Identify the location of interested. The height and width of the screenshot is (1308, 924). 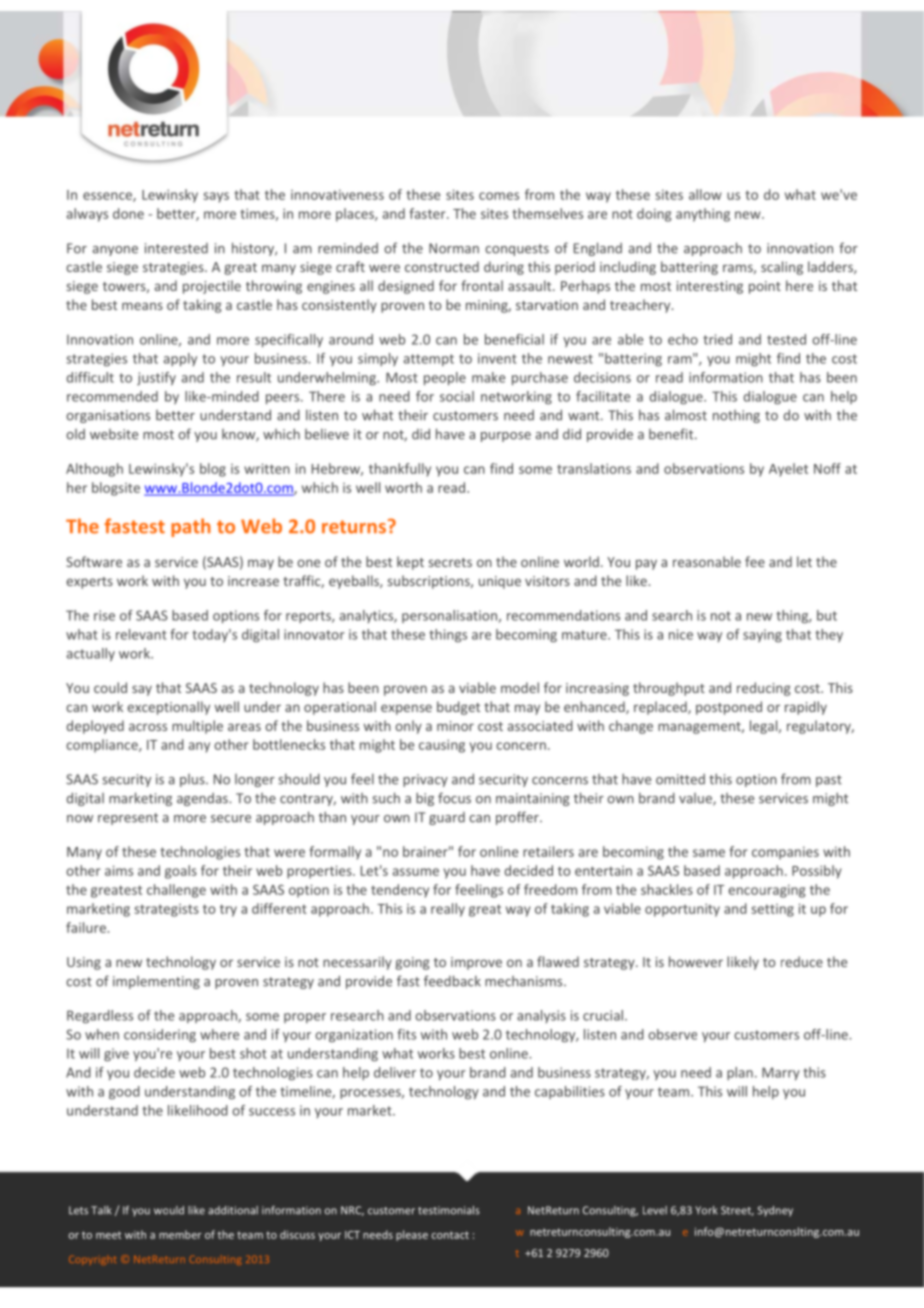
(176, 248).
